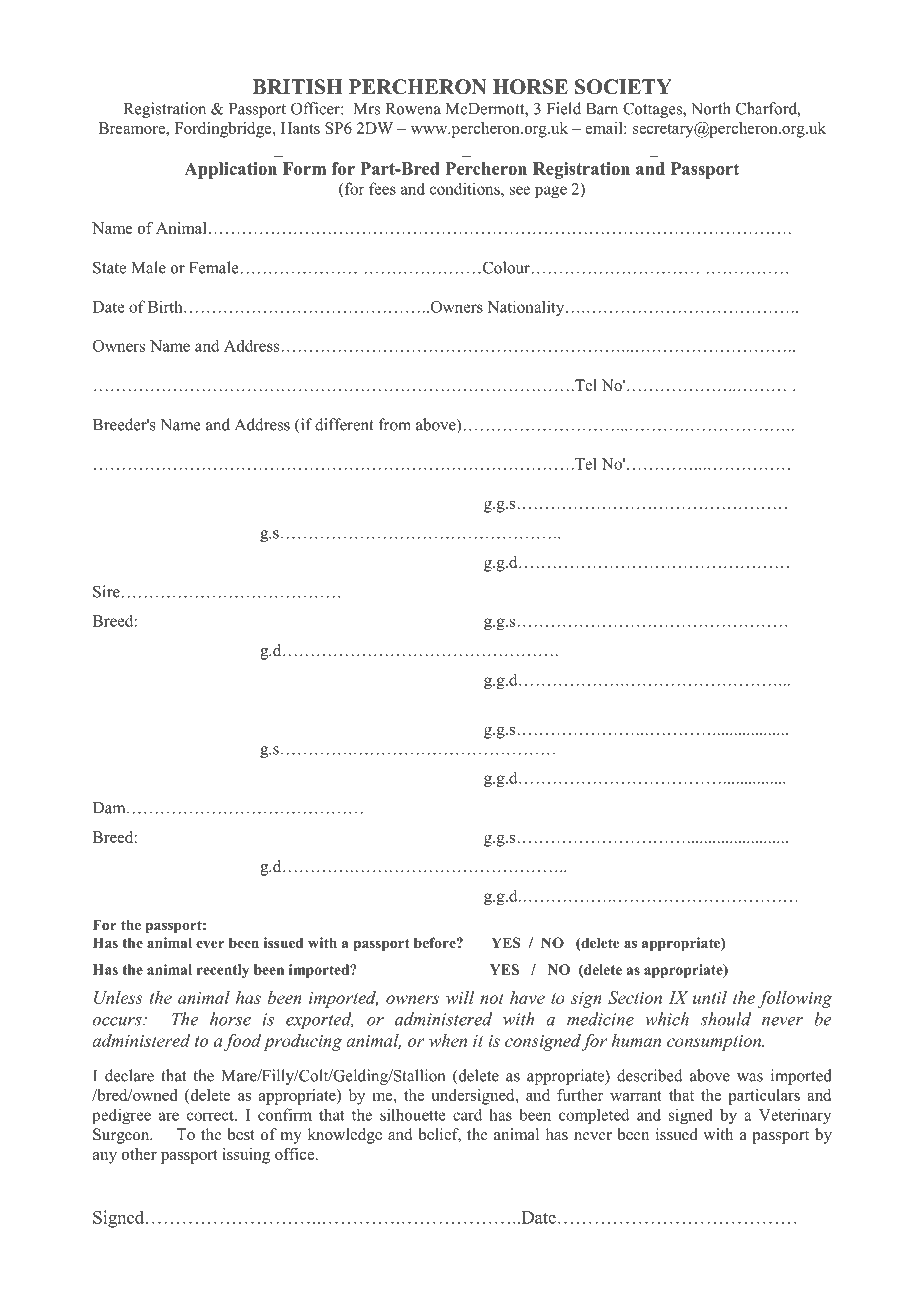 Image resolution: width=924 pixels, height=1307 pixels. What do you see at coordinates (395, 424) in the screenshot?
I see `from` at bounding box center [395, 424].
